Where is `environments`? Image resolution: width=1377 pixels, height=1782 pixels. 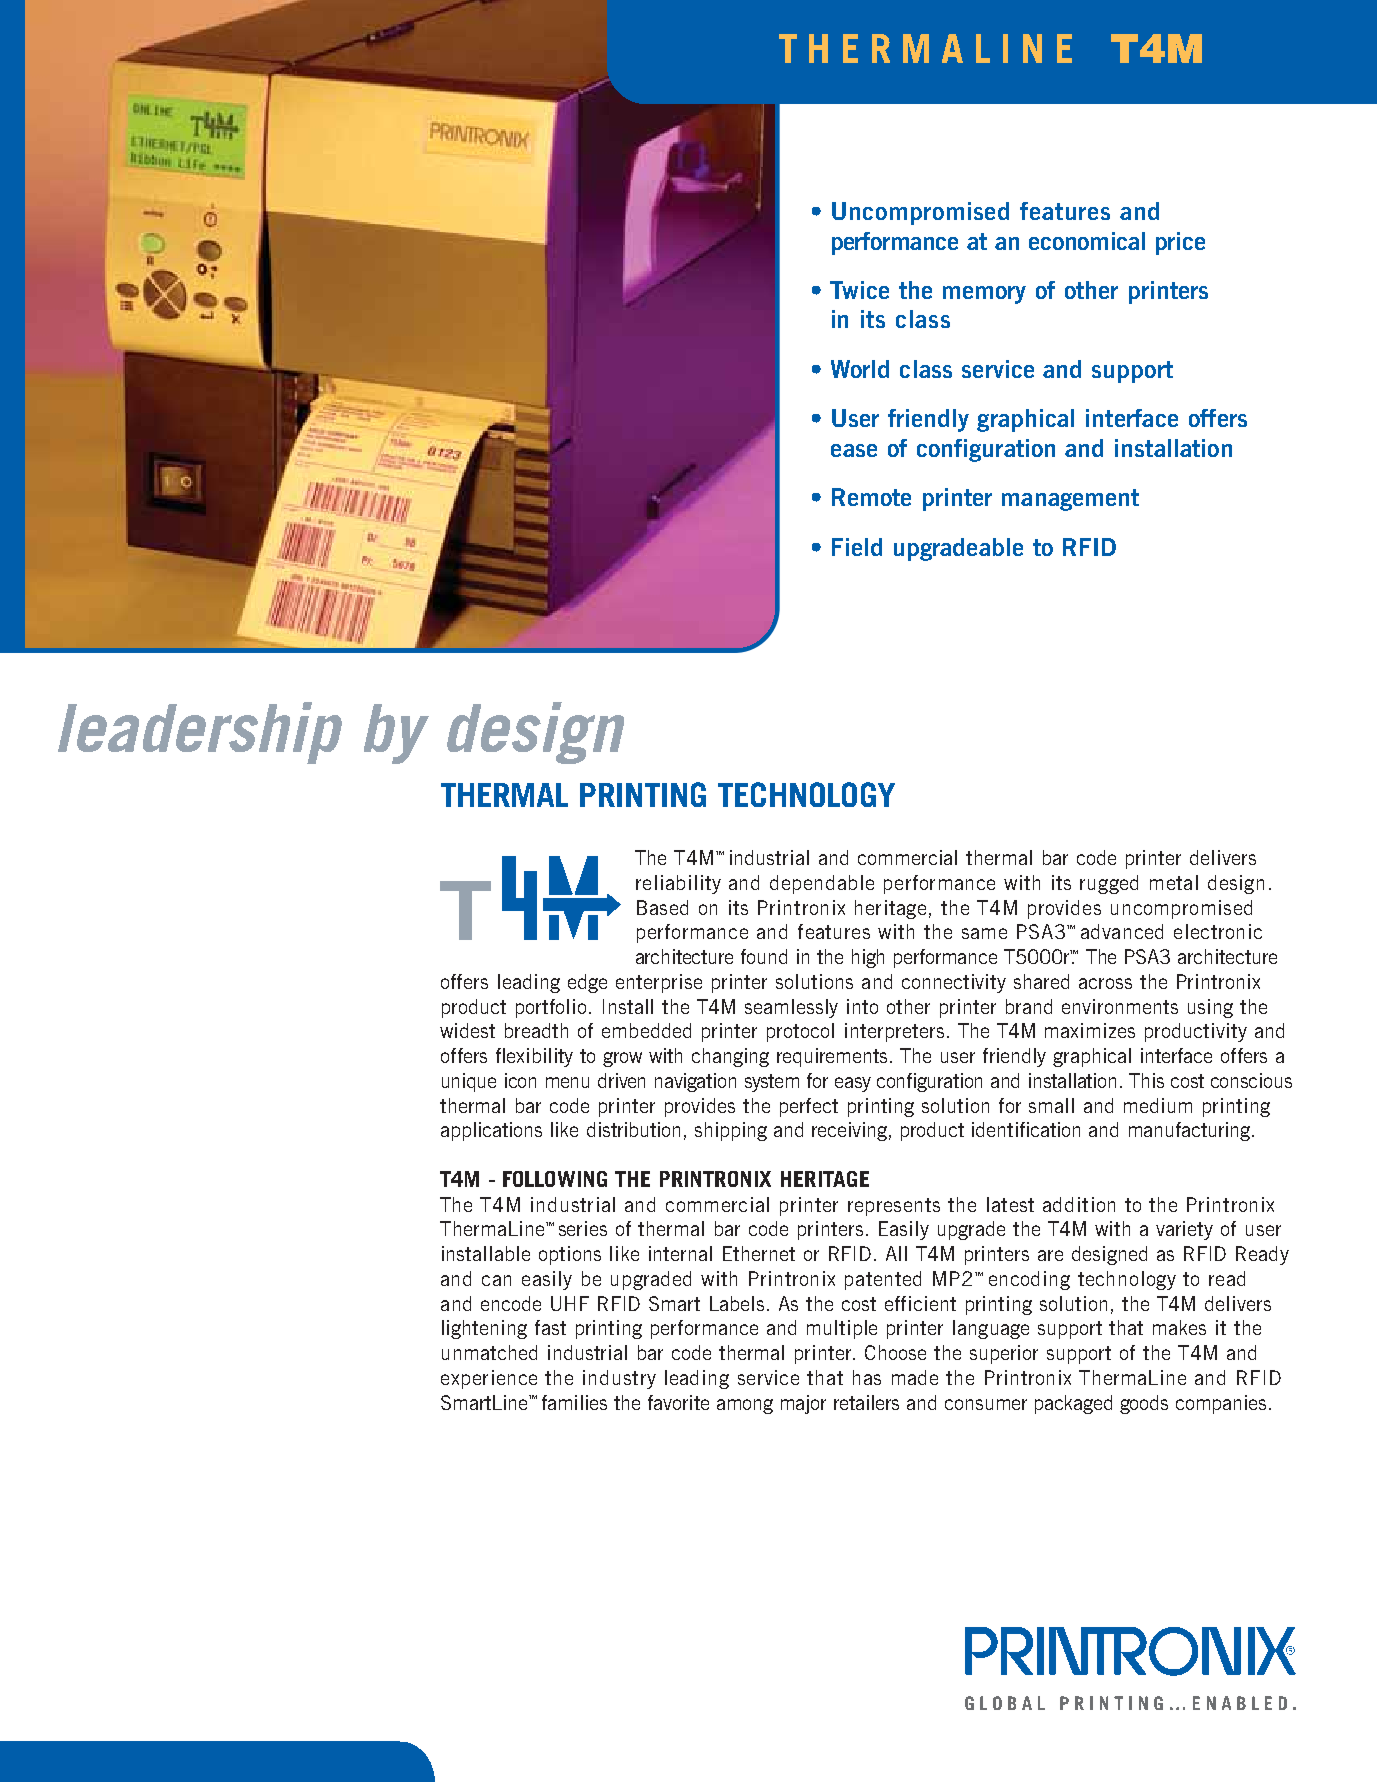 environments is located at coordinates (1120, 1006).
